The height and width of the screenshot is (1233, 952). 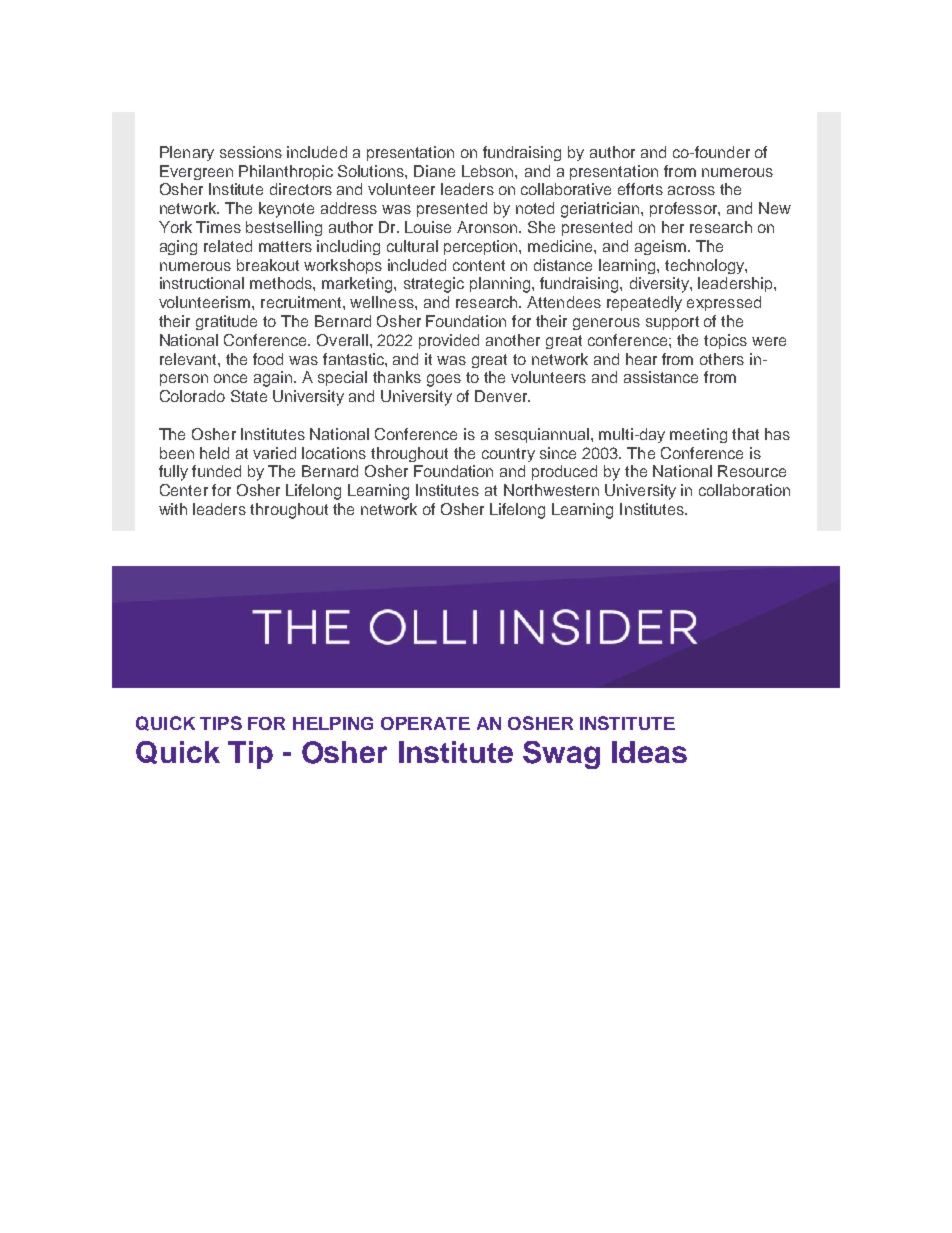 What do you see at coordinates (251, 152) in the screenshot?
I see `sessions` at bounding box center [251, 152].
